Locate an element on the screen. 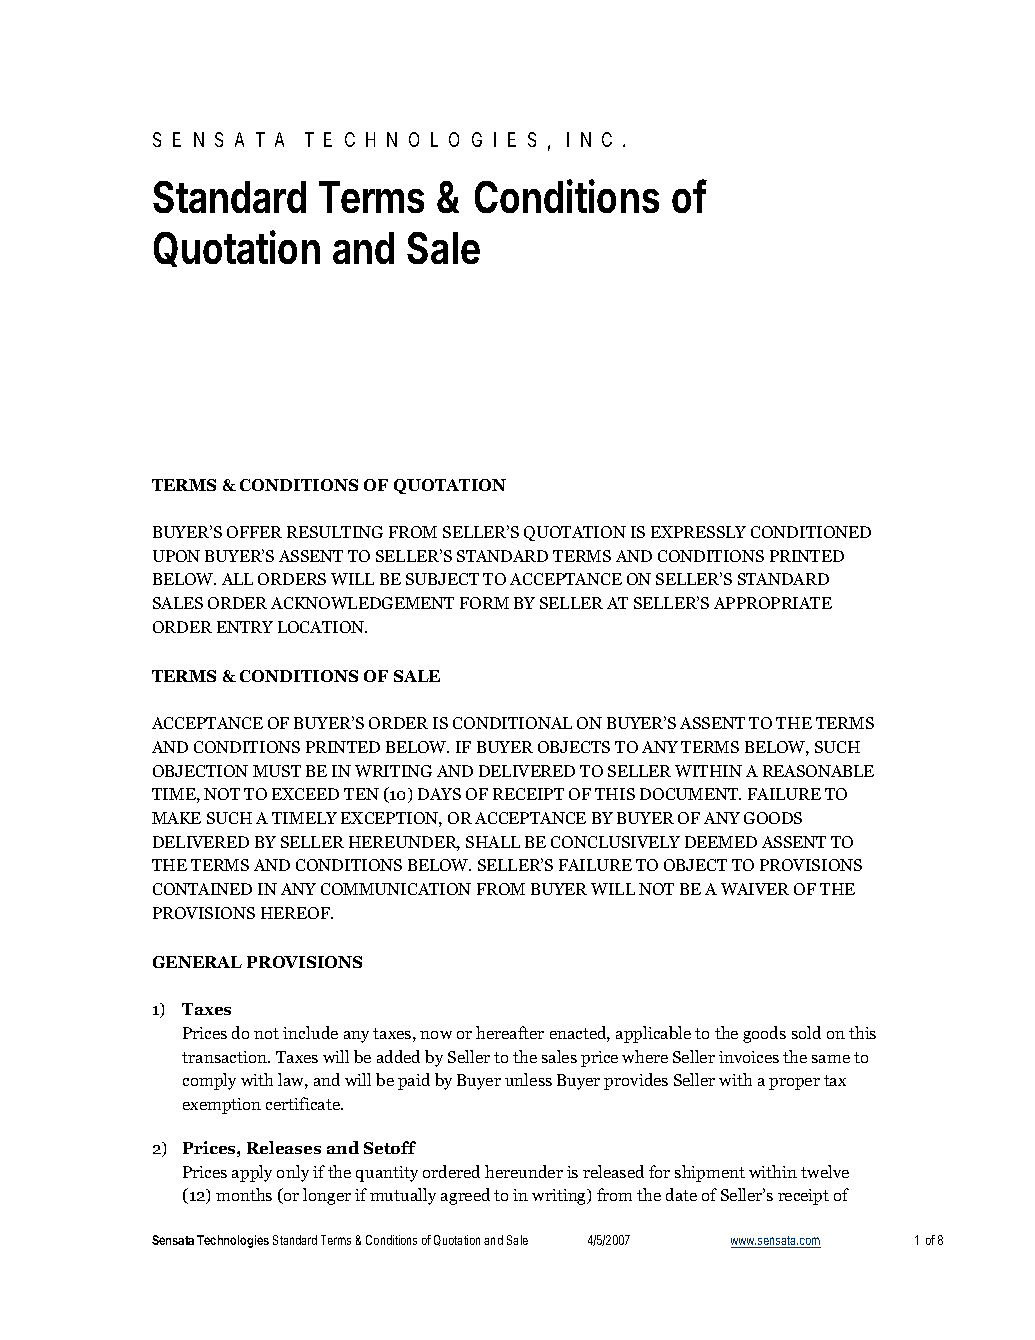  Technologies is located at coordinates (233, 1241).
